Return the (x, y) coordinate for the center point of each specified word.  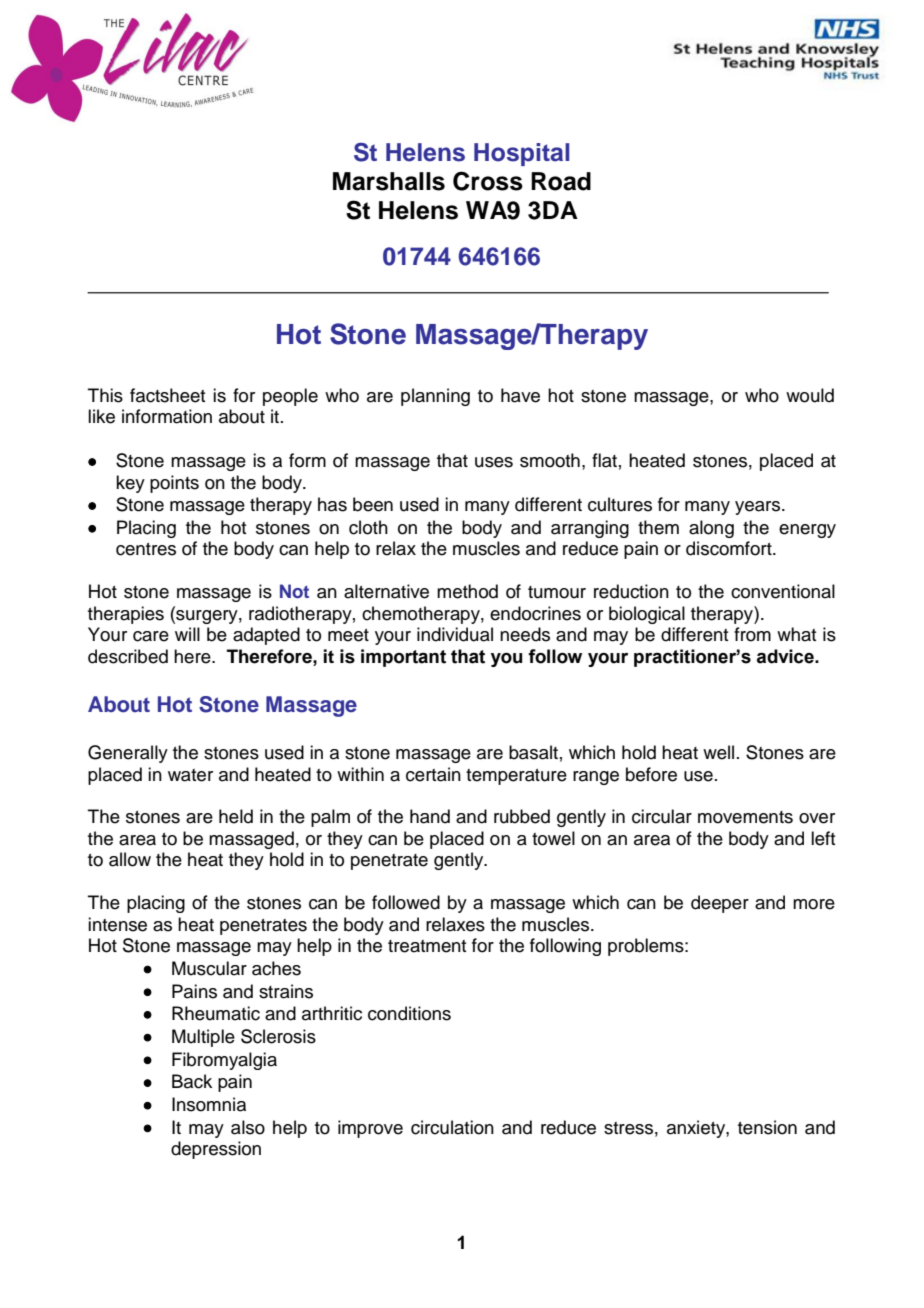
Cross (488, 181)
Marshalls (389, 181)
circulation (452, 1127)
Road (561, 181)
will (187, 634)
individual (455, 634)
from (752, 634)
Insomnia (209, 1104)
